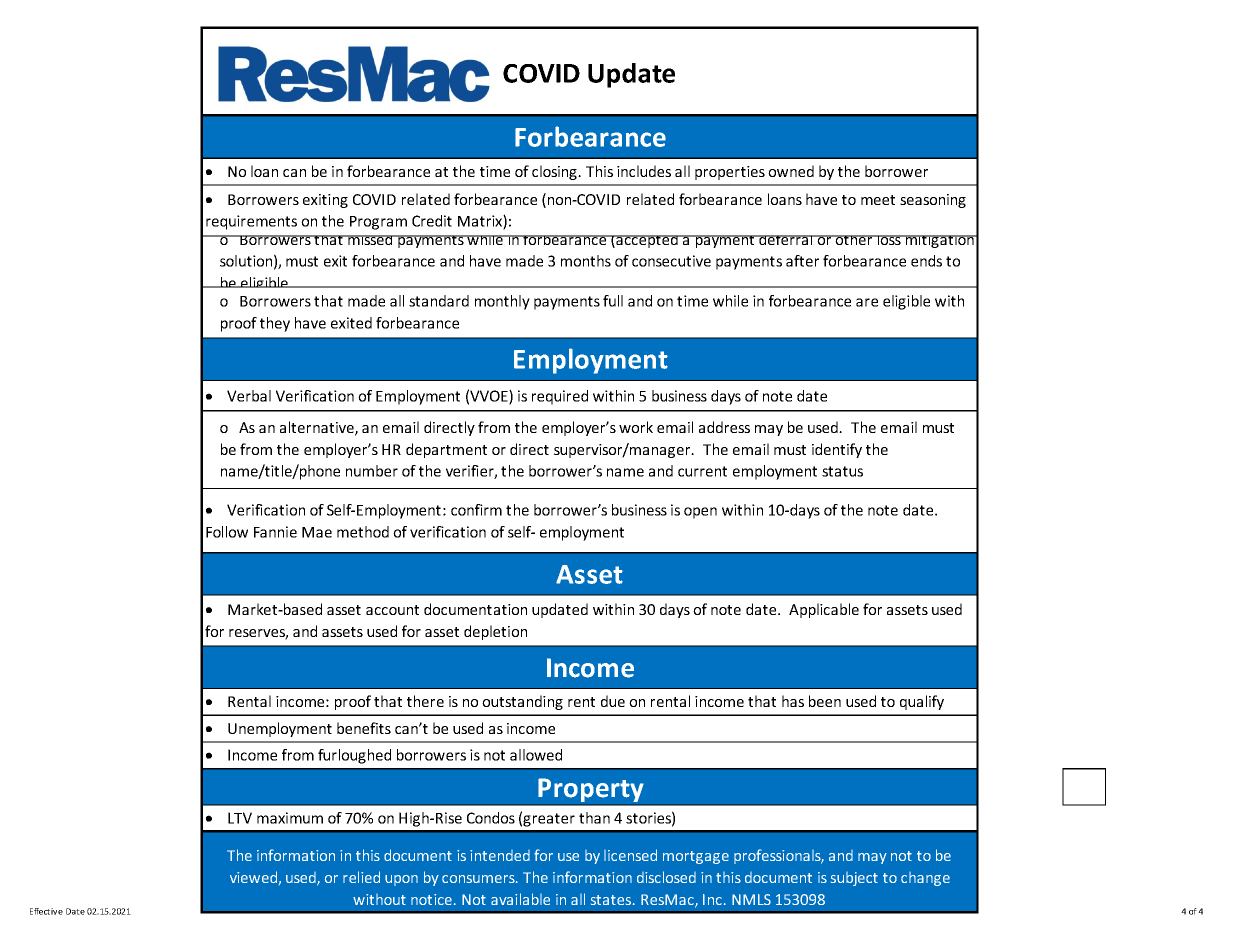 This image has height=952, width=1233. What do you see at coordinates (46, 911) in the image?
I see `Effective` at bounding box center [46, 911].
